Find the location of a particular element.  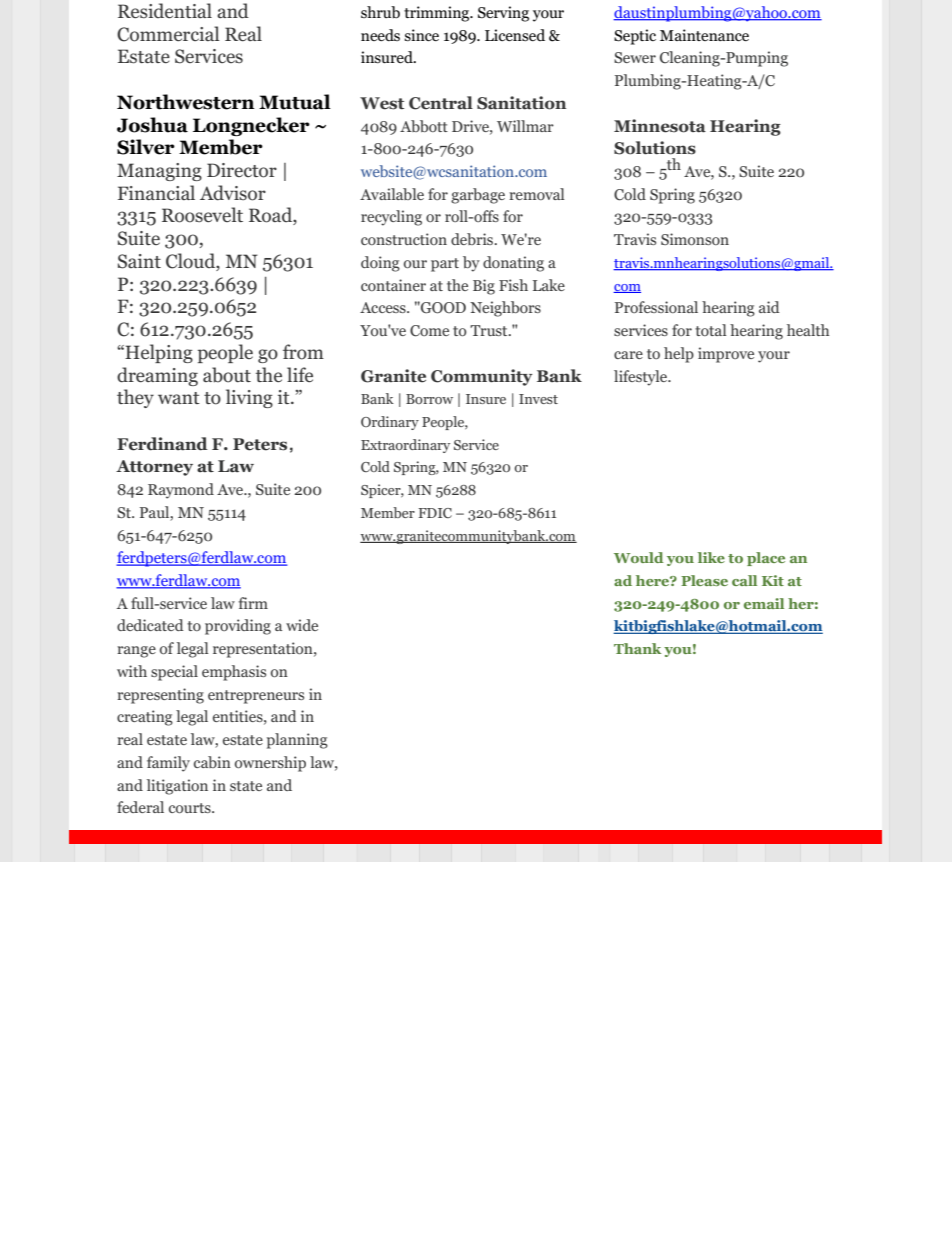

Licensed is located at coordinates (515, 35).
